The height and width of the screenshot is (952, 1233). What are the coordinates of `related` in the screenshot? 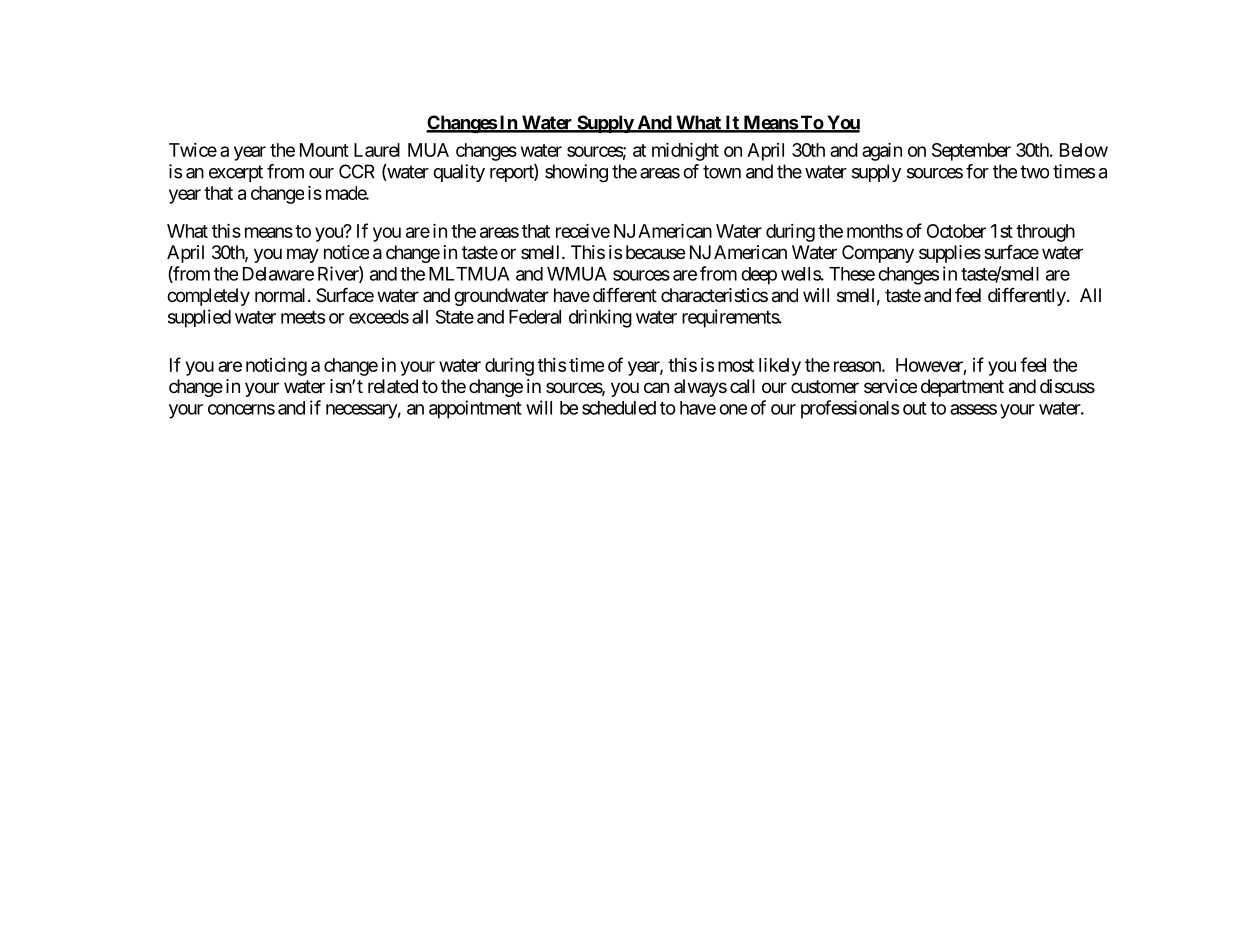 It's located at (393, 386).
